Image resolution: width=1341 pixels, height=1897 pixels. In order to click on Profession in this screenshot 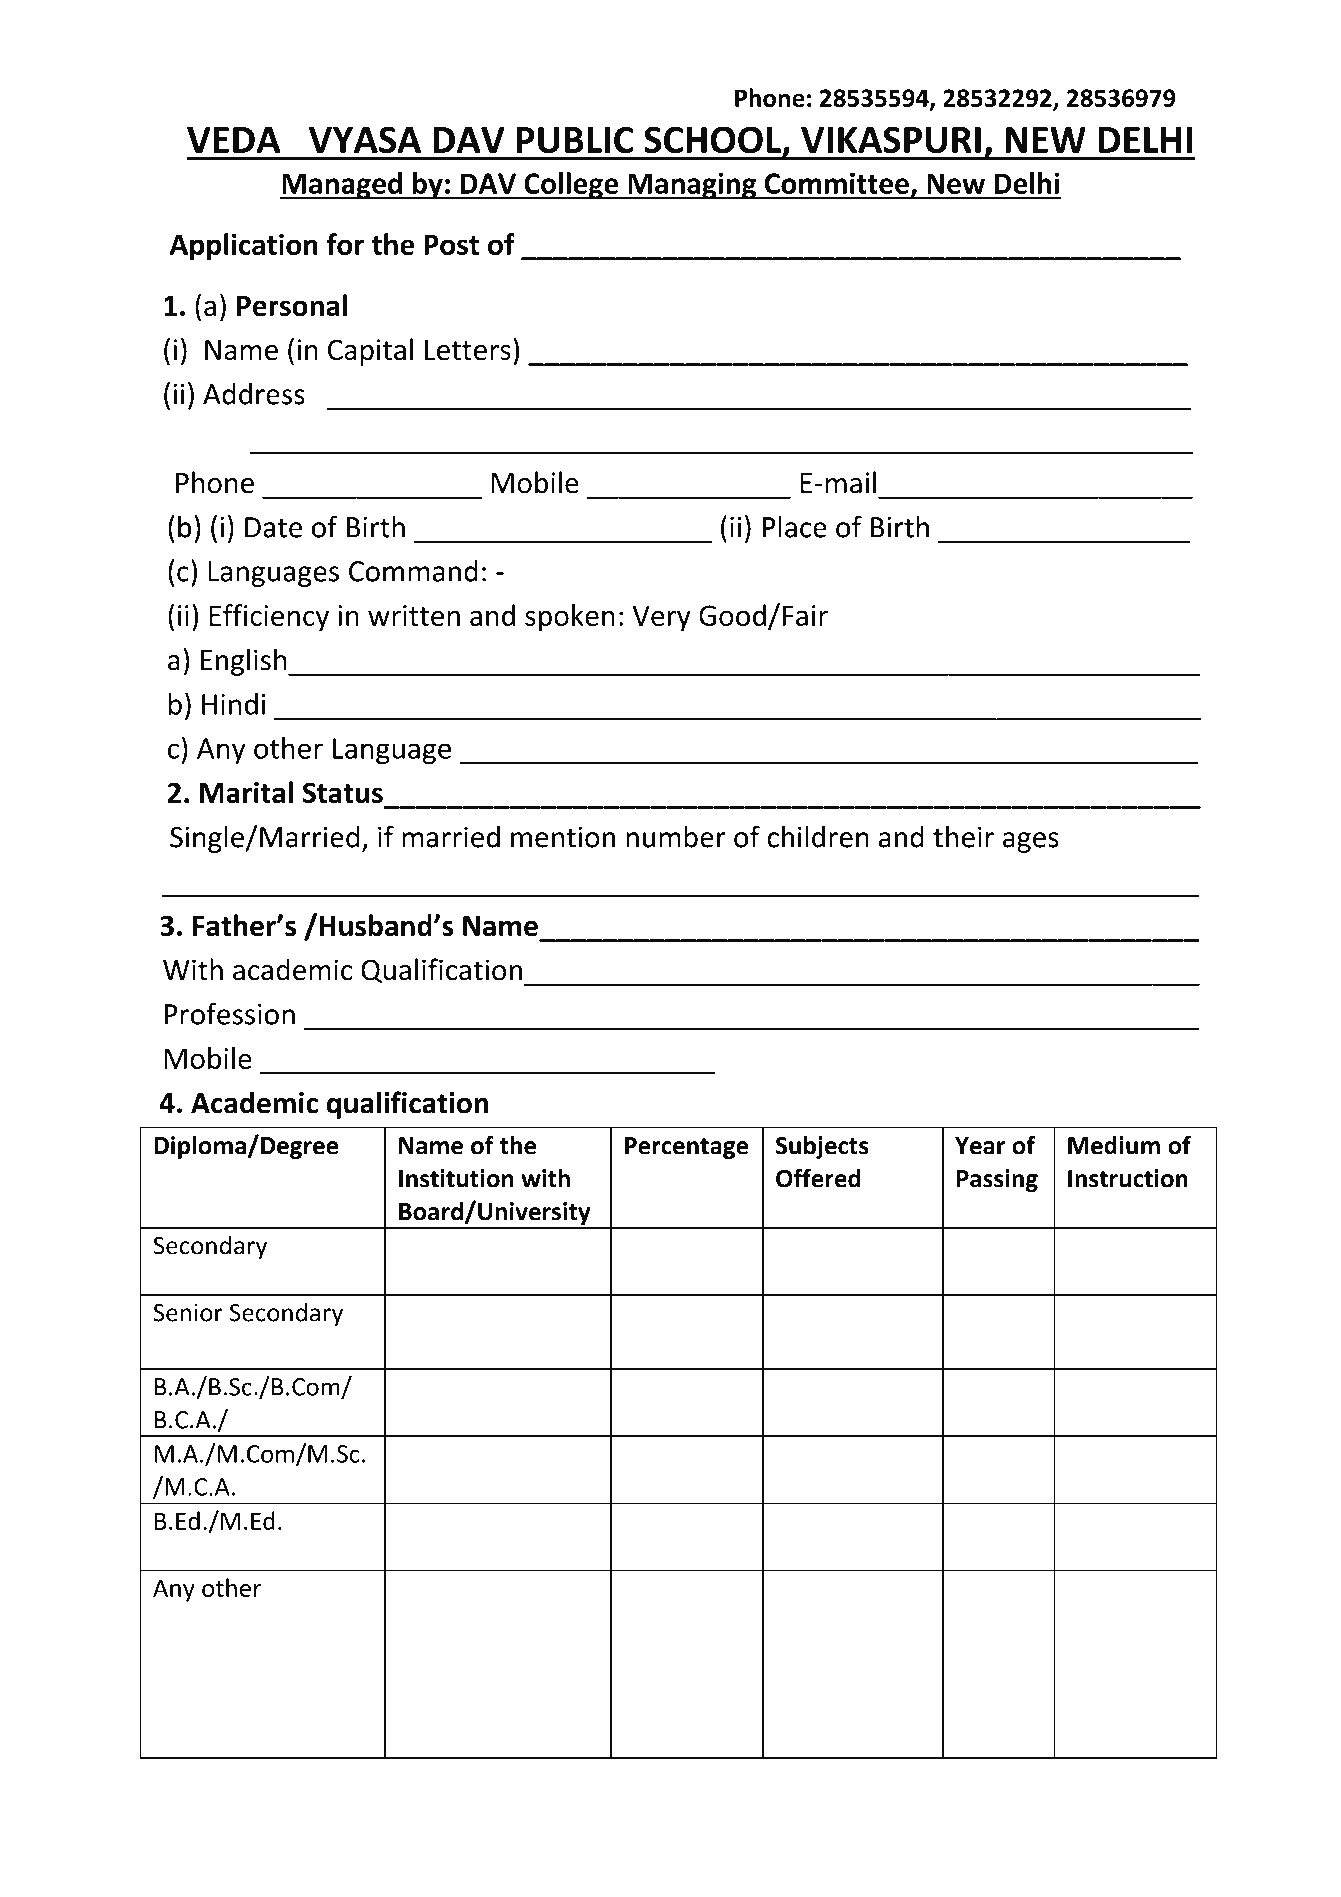, I will do `click(230, 1013)`.
